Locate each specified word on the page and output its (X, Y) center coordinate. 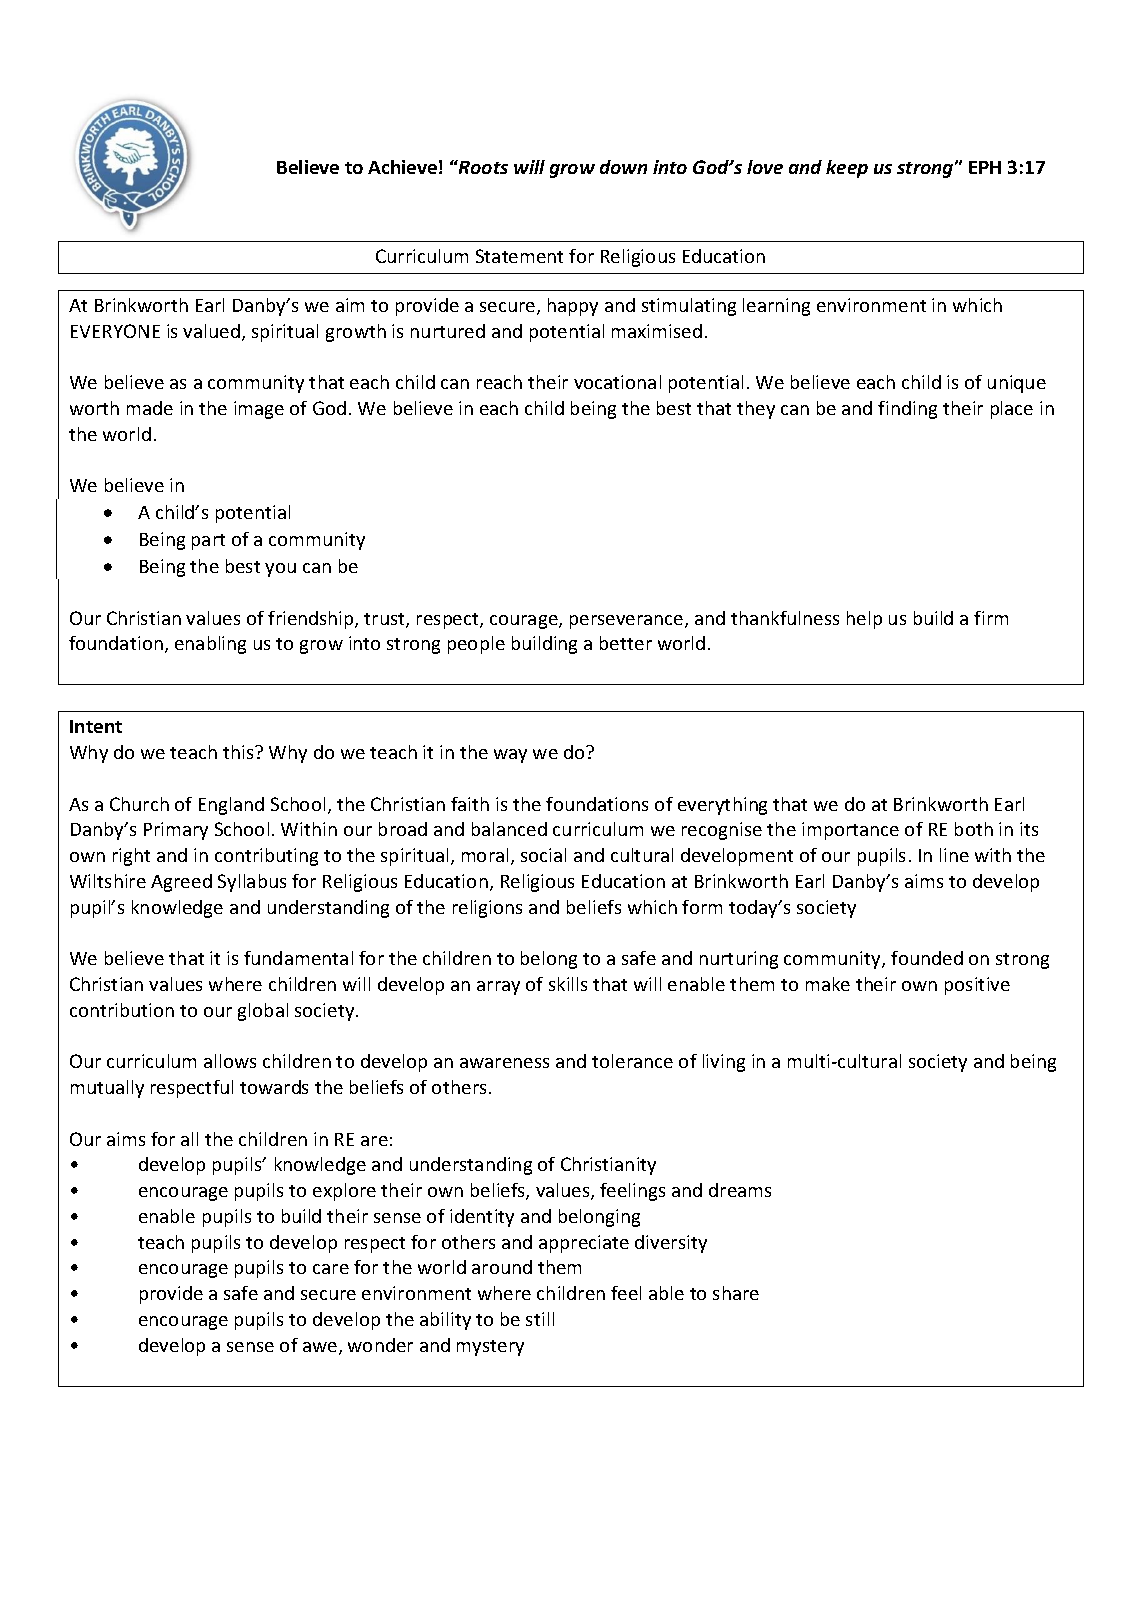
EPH (985, 167)
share (736, 1293)
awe (321, 1348)
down (623, 167)
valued (211, 331)
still (540, 1319)
